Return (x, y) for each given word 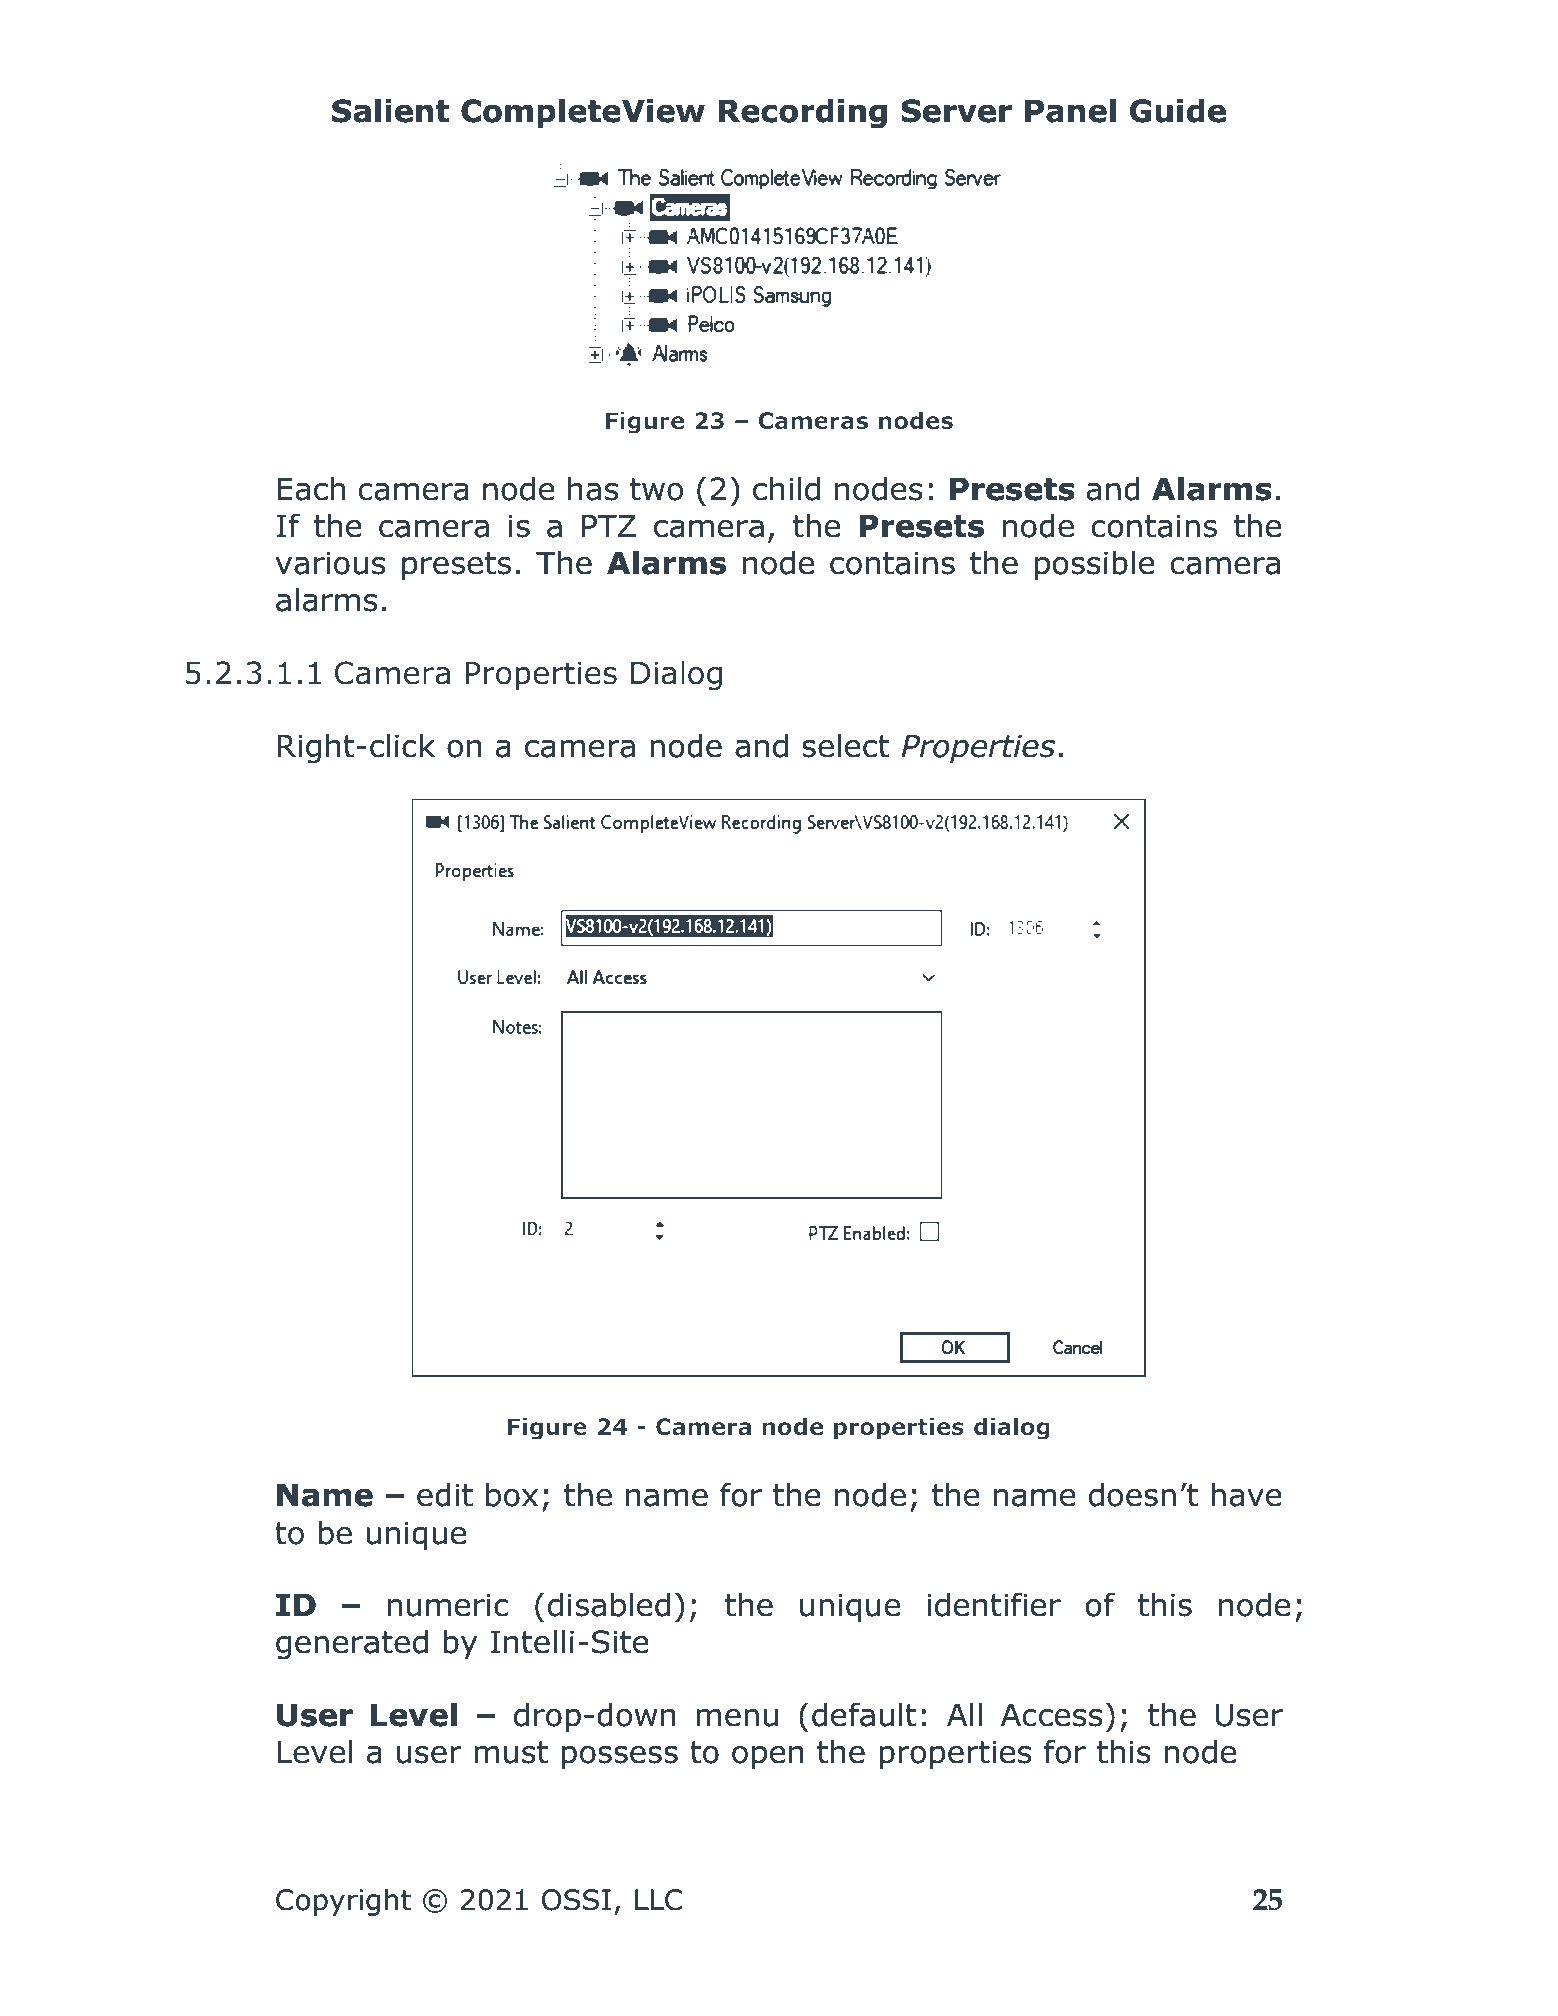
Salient (390, 110)
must (511, 1752)
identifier (994, 1604)
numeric (448, 1605)
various (330, 563)
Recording (803, 113)
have (1246, 1494)
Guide (1178, 110)
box (512, 1494)
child (786, 488)
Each (311, 488)
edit (445, 1494)
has (593, 488)
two (656, 489)
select (845, 745)
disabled (609, 1604)
